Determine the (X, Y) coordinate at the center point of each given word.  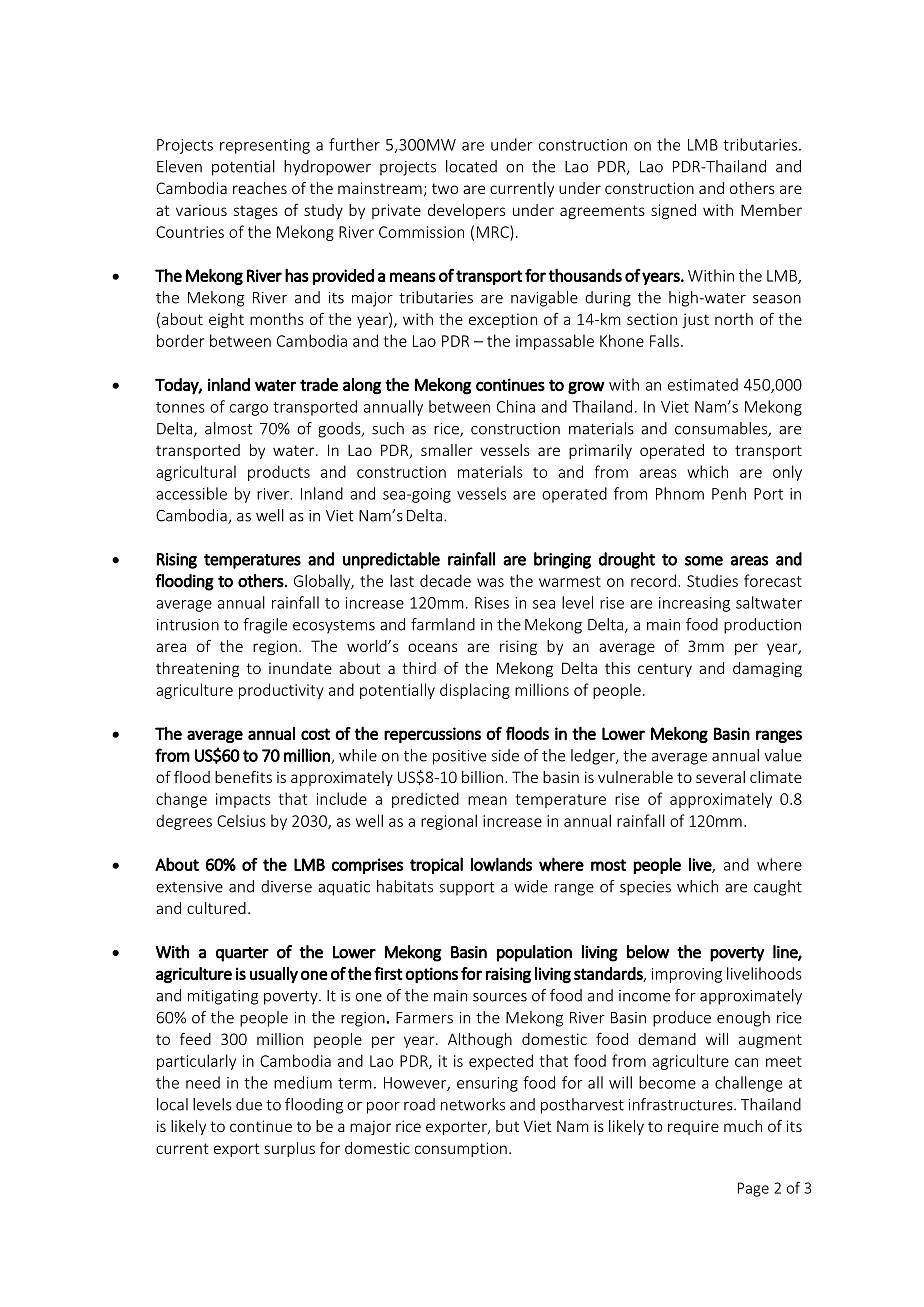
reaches (260, 188)
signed (673, 211)
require (693, 1127)
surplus (289, 1149)
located (471, 166)
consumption (461, 1149)
